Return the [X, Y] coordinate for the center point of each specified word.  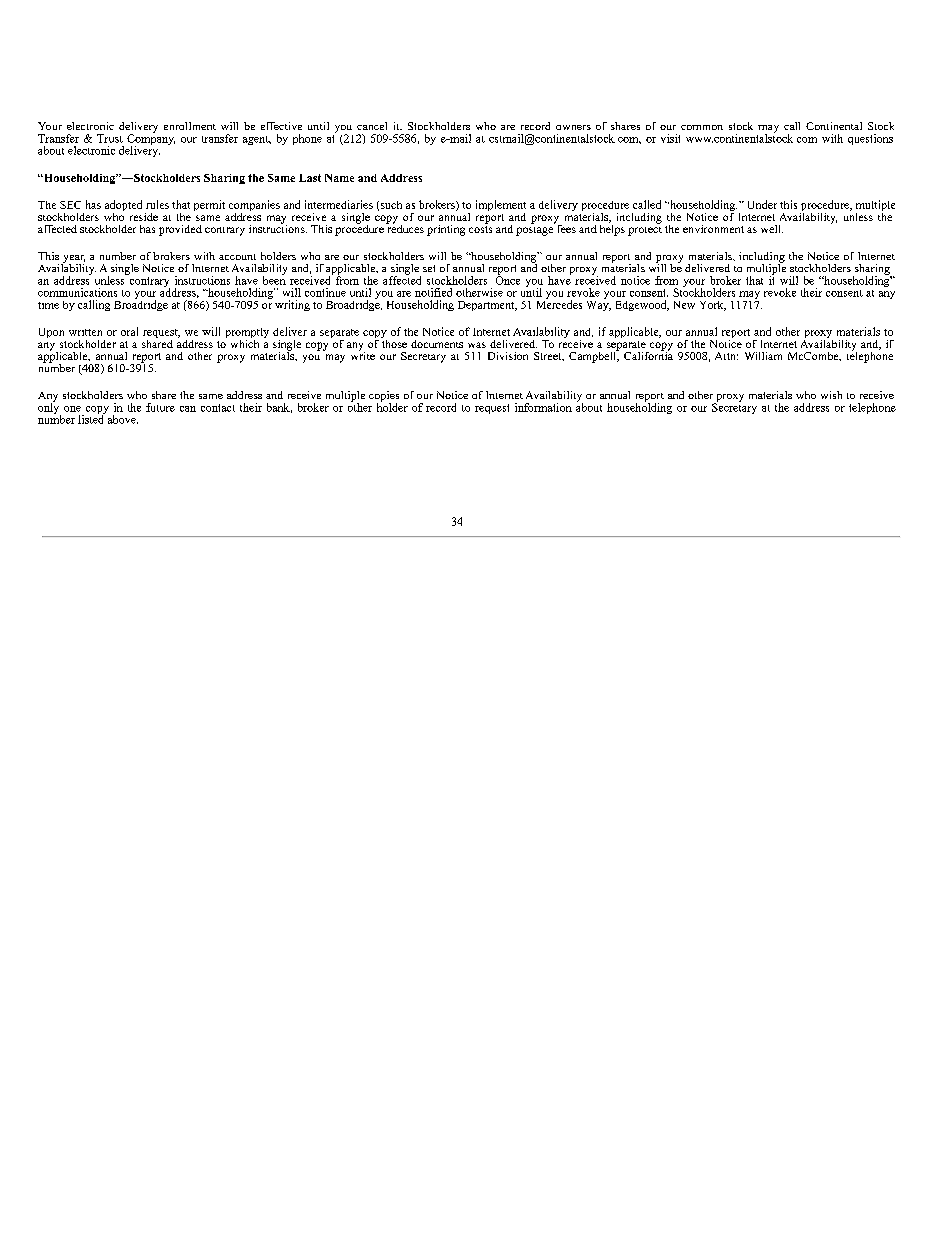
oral [129, 331]
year [73, 260]
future [160, 407]
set [429, 268]
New [684, 305]
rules [157, 204]
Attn [726, 356]
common [702, 127]
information [543, 407]
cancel [372, 126]
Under [762, 204]
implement [501, 207]
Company [151, 140]
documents [437, 344]
